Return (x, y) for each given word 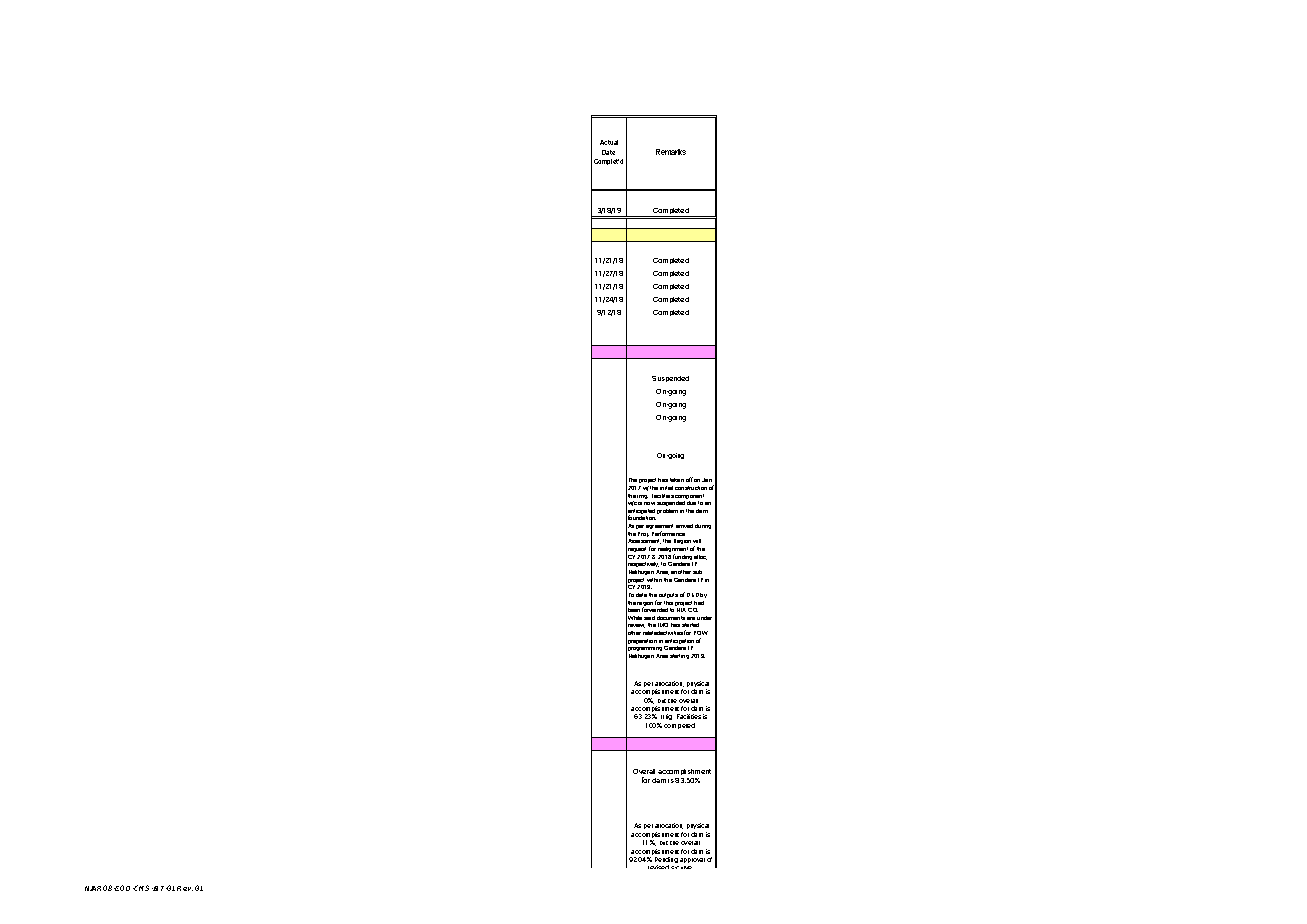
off (689, 479)
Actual (609, 142)
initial (666, 488)
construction (691, 488)
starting (679, 656)
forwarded (655, 609)
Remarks (671, 152)
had (699, 603)
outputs (668, 595)
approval (692, 860)
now (649, 503)
